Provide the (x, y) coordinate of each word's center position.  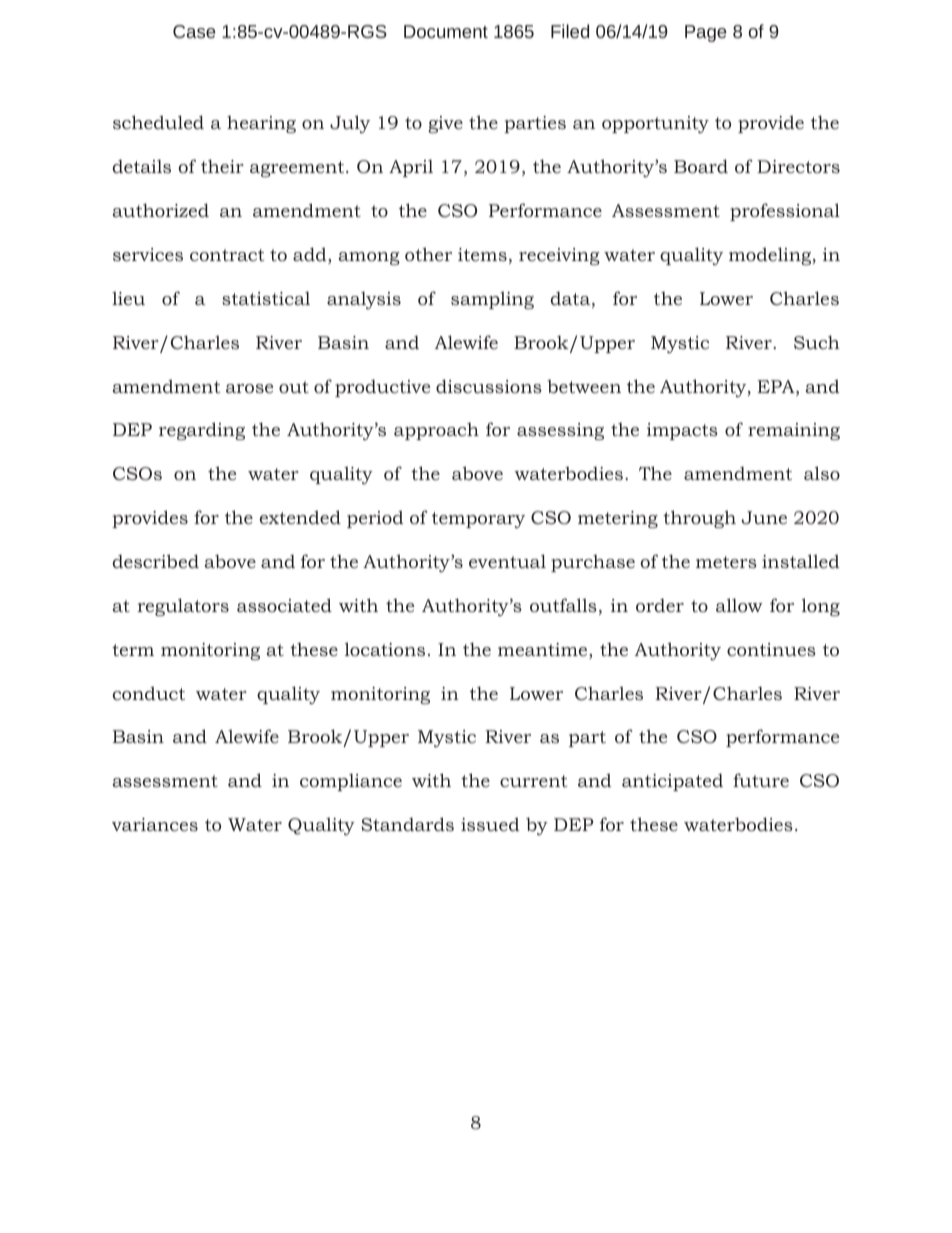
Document (446, 31)
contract (227, 255)
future (761, 780)
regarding (202, 431)
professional (785, 212)
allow (739, 605)
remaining (794, 431)
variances (155, 824)
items (482, 254)
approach (436, 431)
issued (490, 824)
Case (194, 31)
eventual (507, 561)
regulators (183, 607)
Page (706, 33)
